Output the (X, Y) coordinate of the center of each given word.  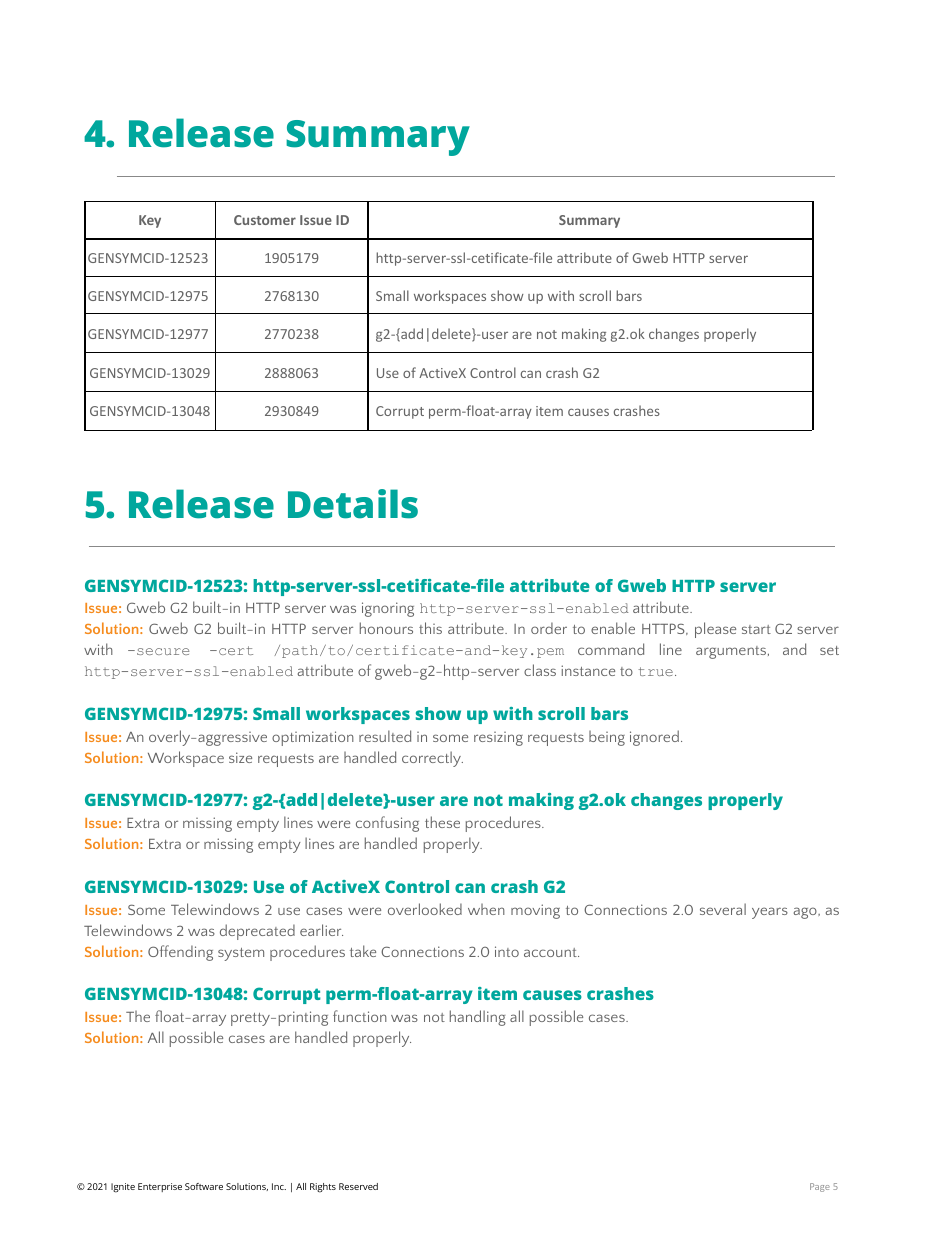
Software (204, 1186)
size (240, 757)
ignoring (388, 609)
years (770, 913)
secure (163, 651)
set (829, 650)
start (756, 629)
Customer (265, 220)
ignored (654, 738)
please (715, 630)
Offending (180, 953)
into (507, 951)
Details (353, 504)
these (442, 822)
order (549, 628)
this (430, 628)
